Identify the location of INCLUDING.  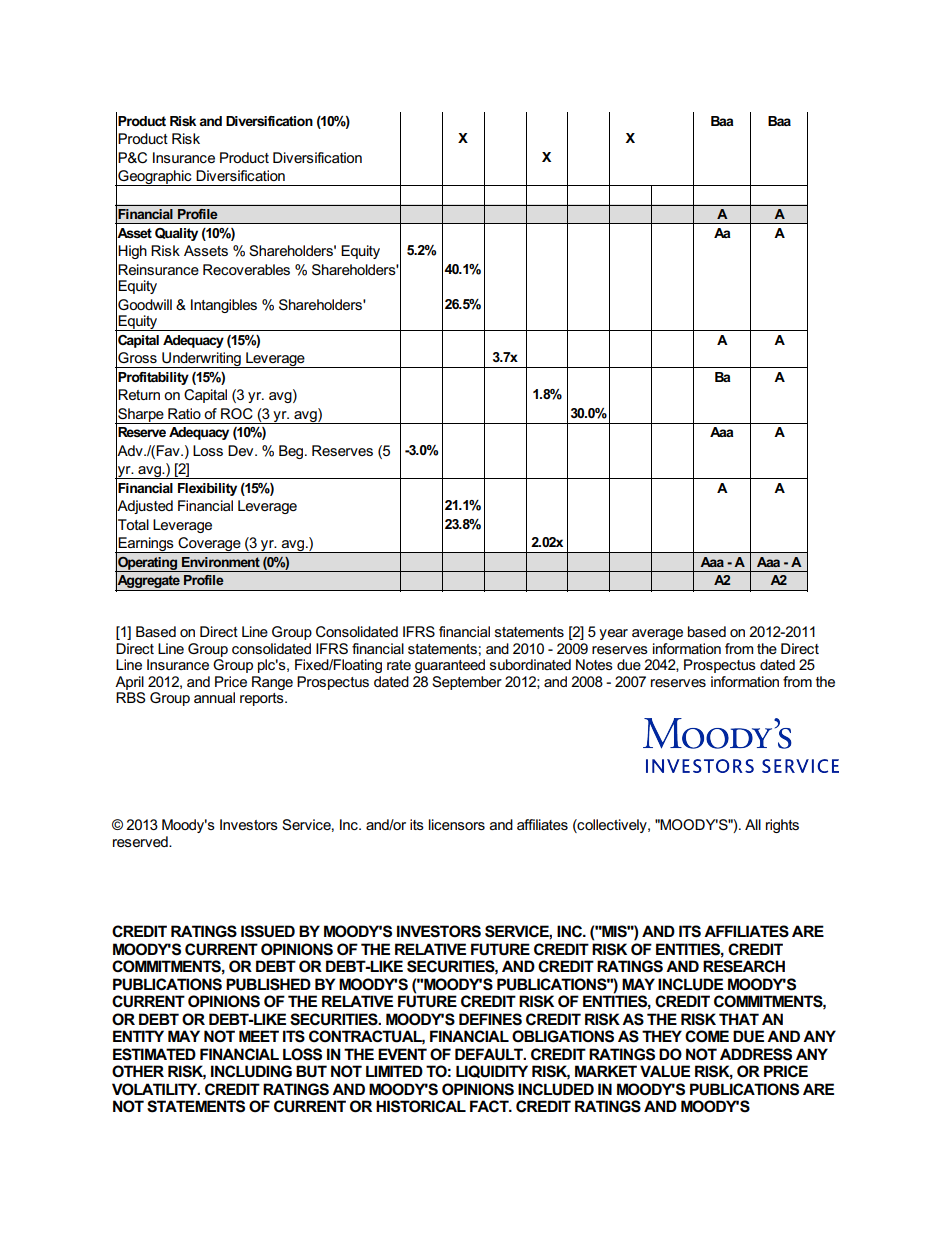
(251, 1071).
